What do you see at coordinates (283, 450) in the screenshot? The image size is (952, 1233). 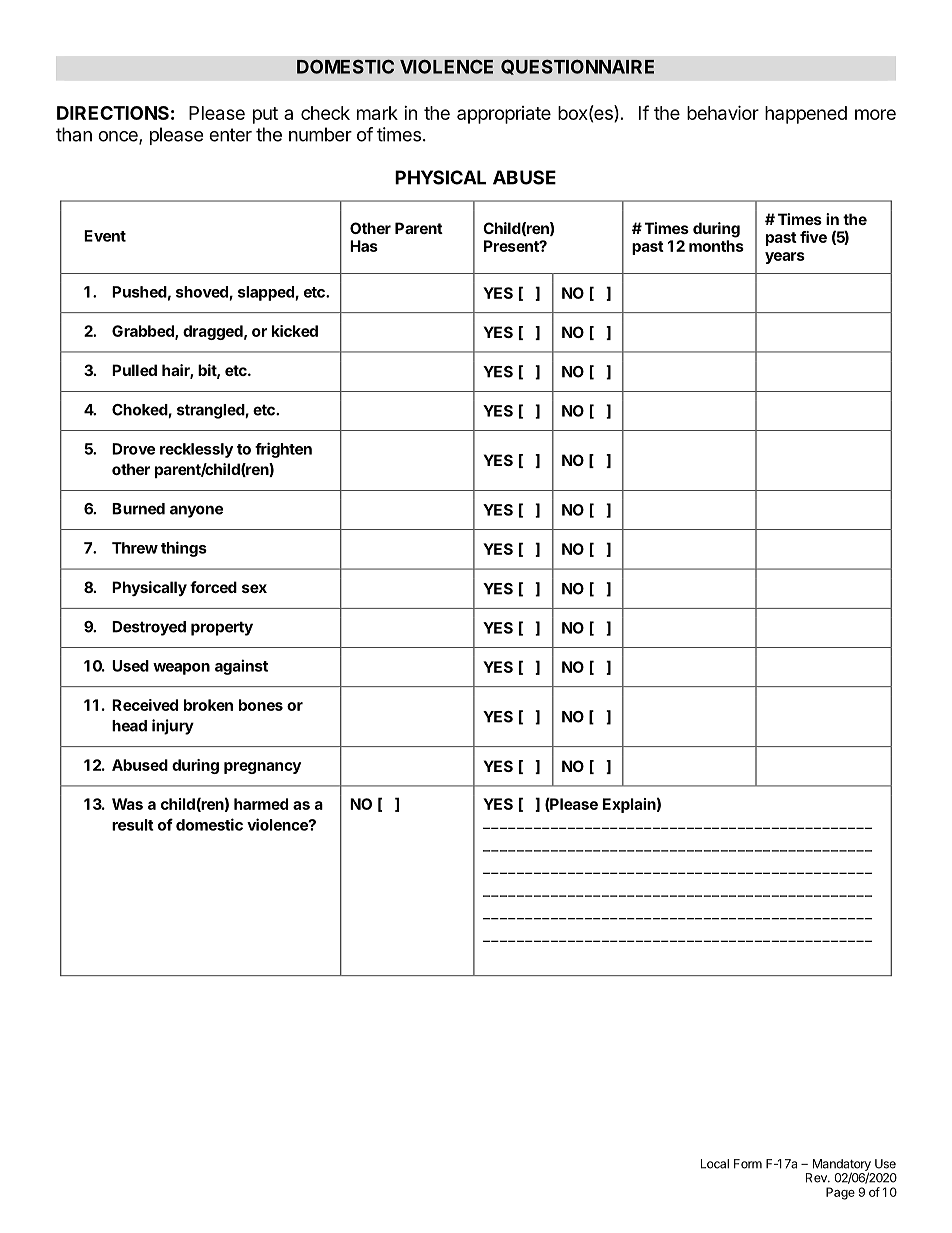 I see `frighten` at bounding box center [283, 450].
